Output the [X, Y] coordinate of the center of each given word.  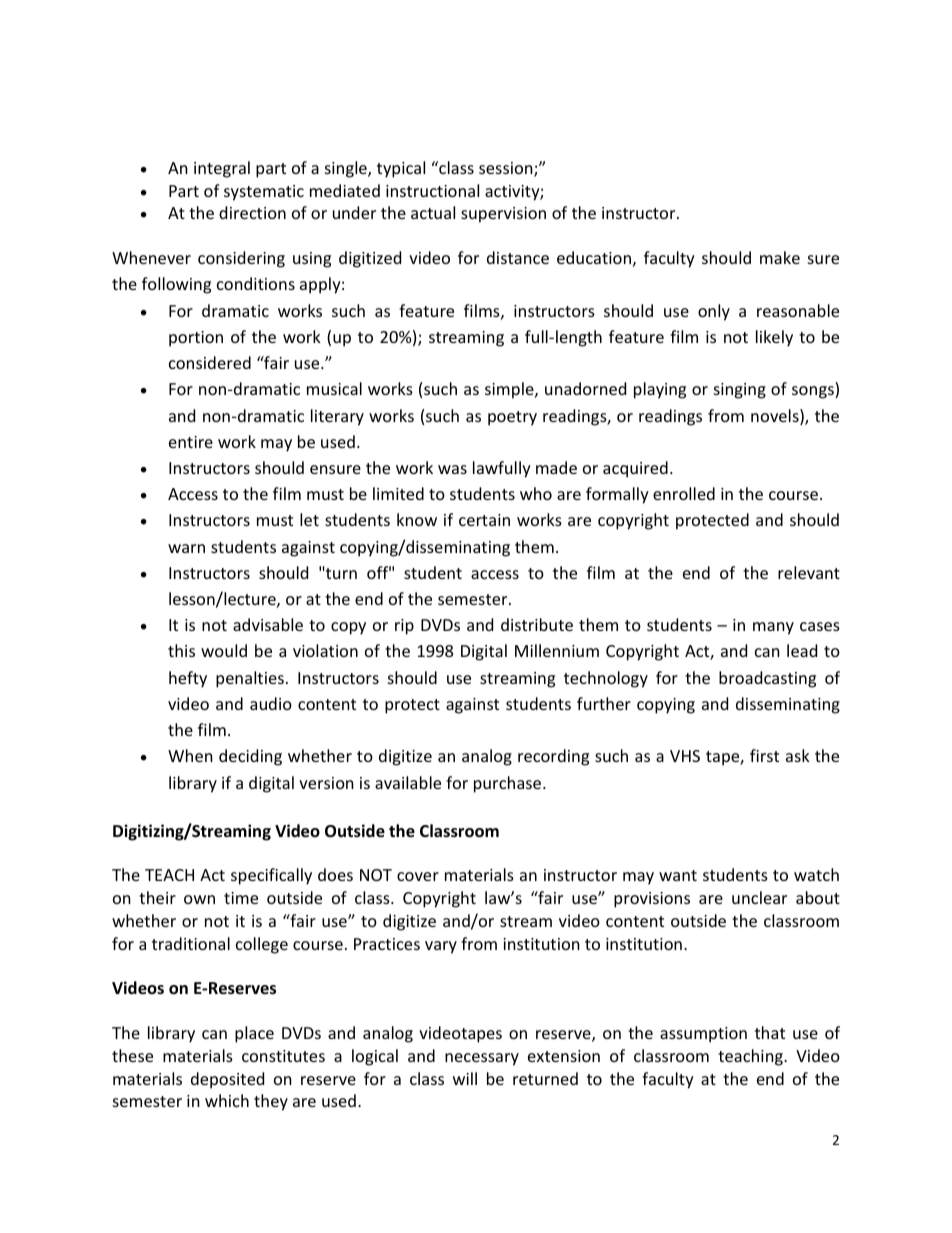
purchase [509, 784]
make [780, 257]
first [764, 755]
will [465, 1078]
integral [222, 169]
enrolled [684, 493]
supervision [503, 215]
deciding [250, 757]
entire [191, 442]
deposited [227, 1080]
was [452, 469]
